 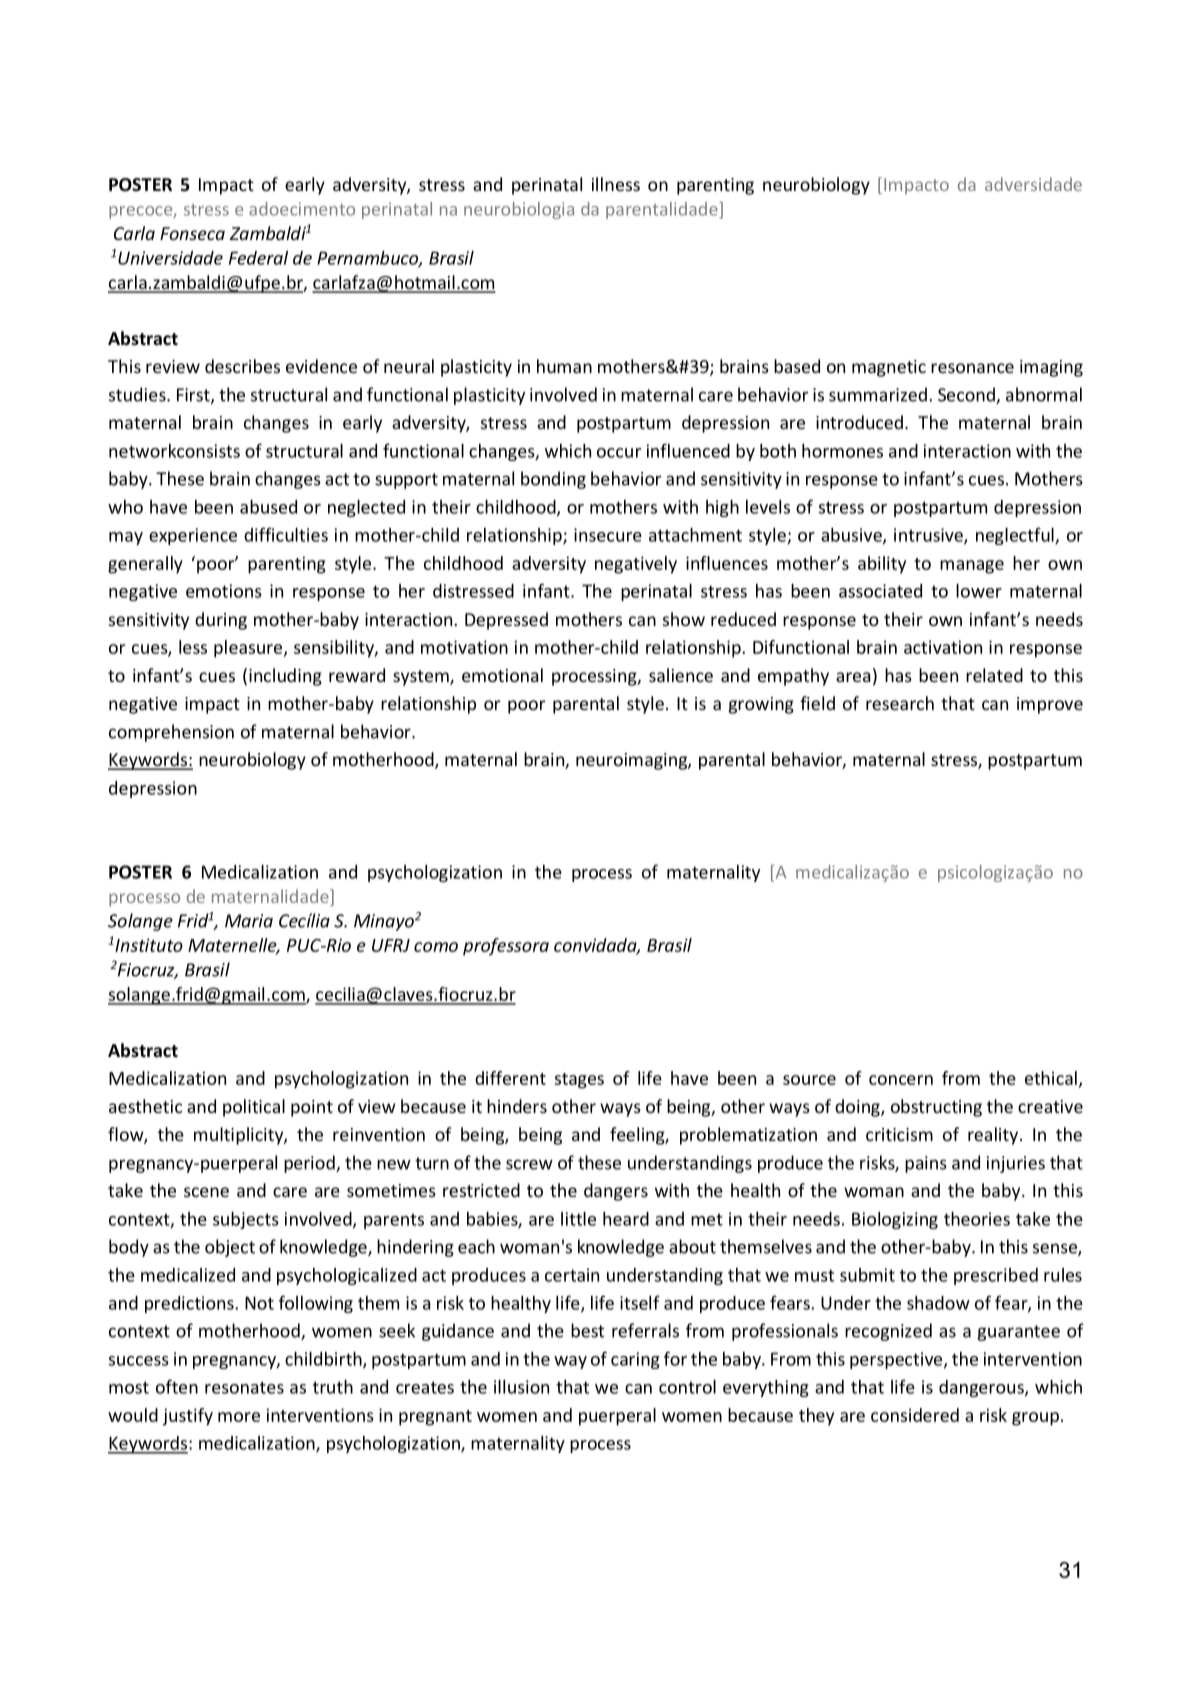 I want to click on resonates, so click(x=244, y=1387).
